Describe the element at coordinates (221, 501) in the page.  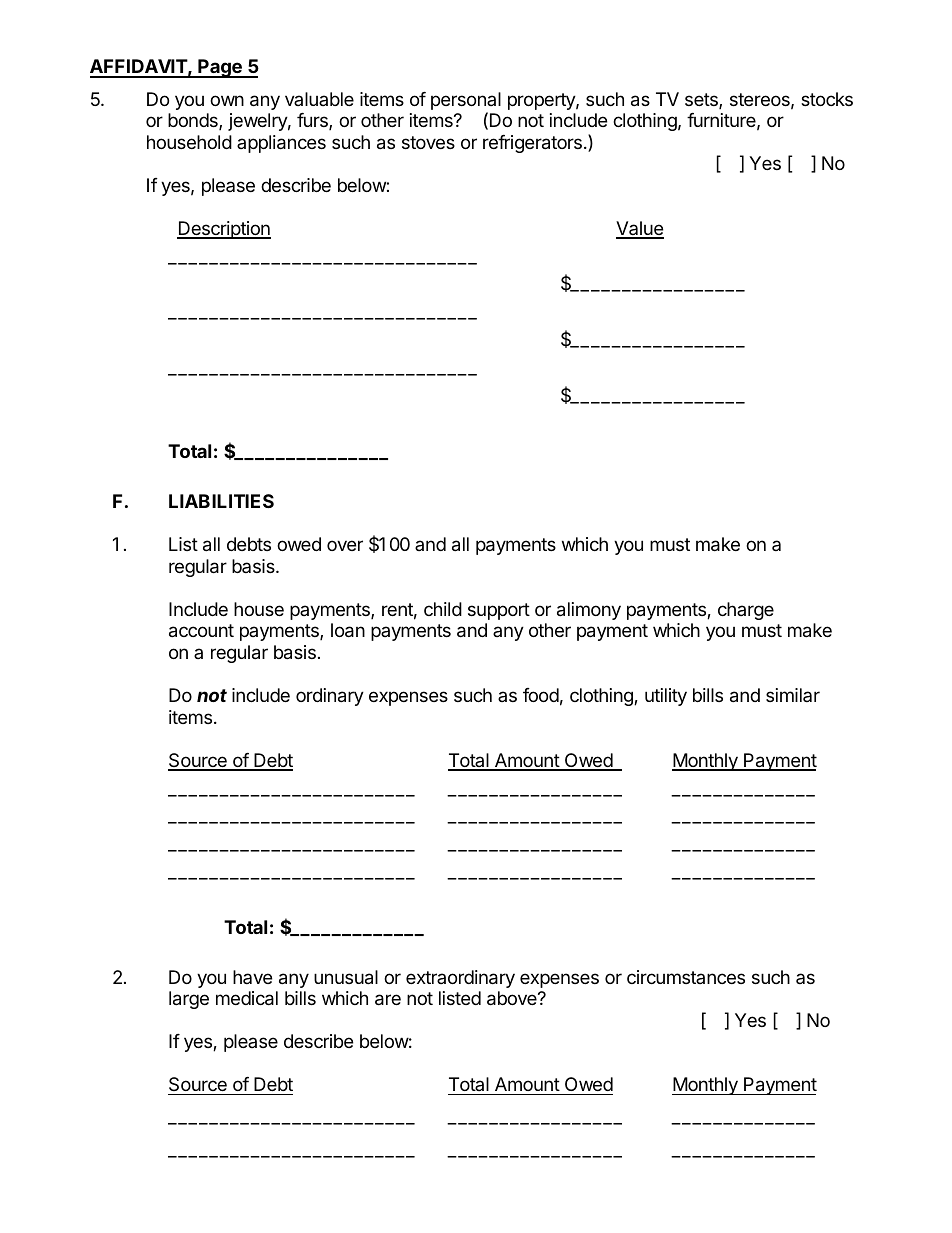
I see `LIABILITIES` at that location.
